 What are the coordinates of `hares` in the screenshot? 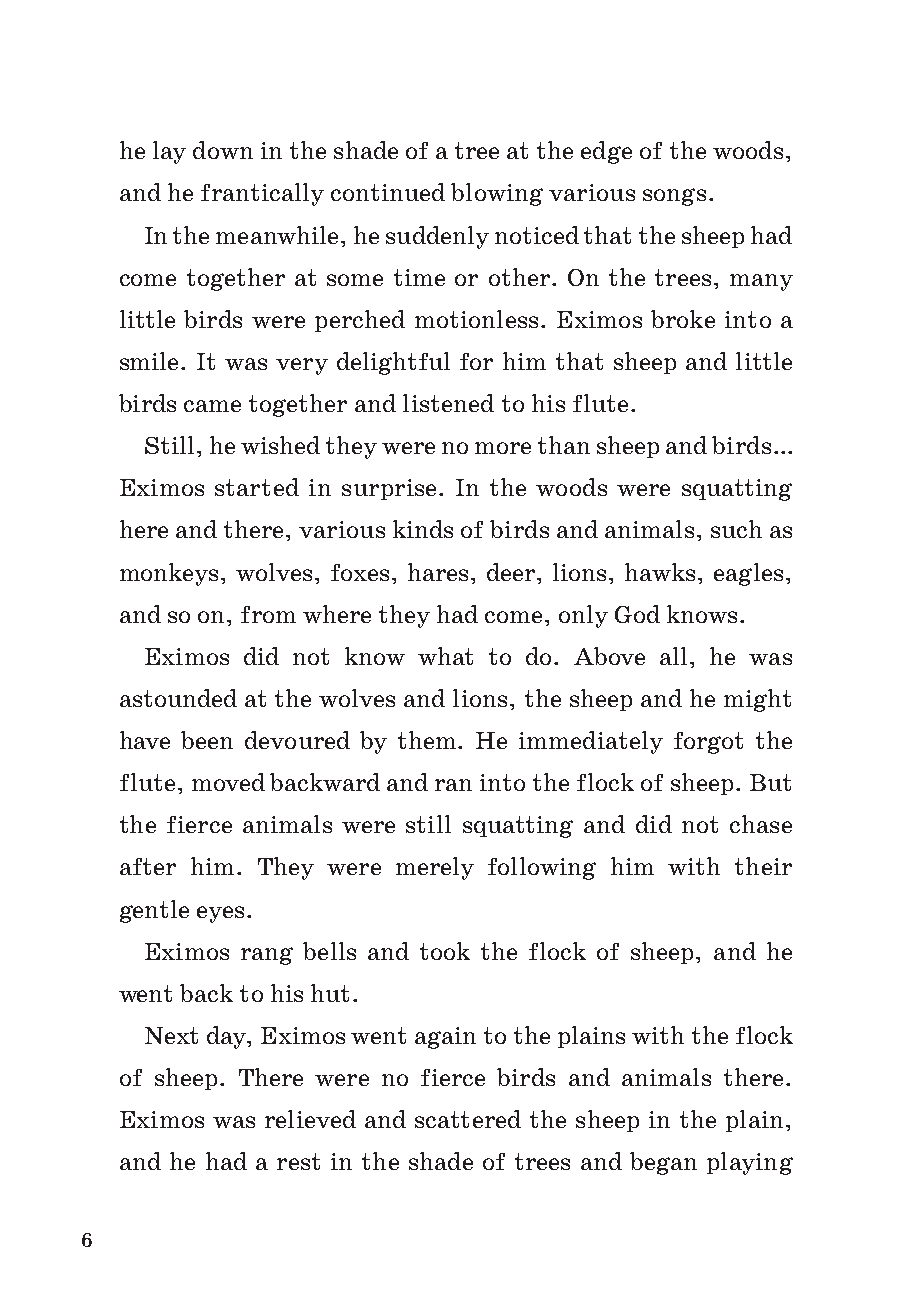 It's located at (438, 572).
